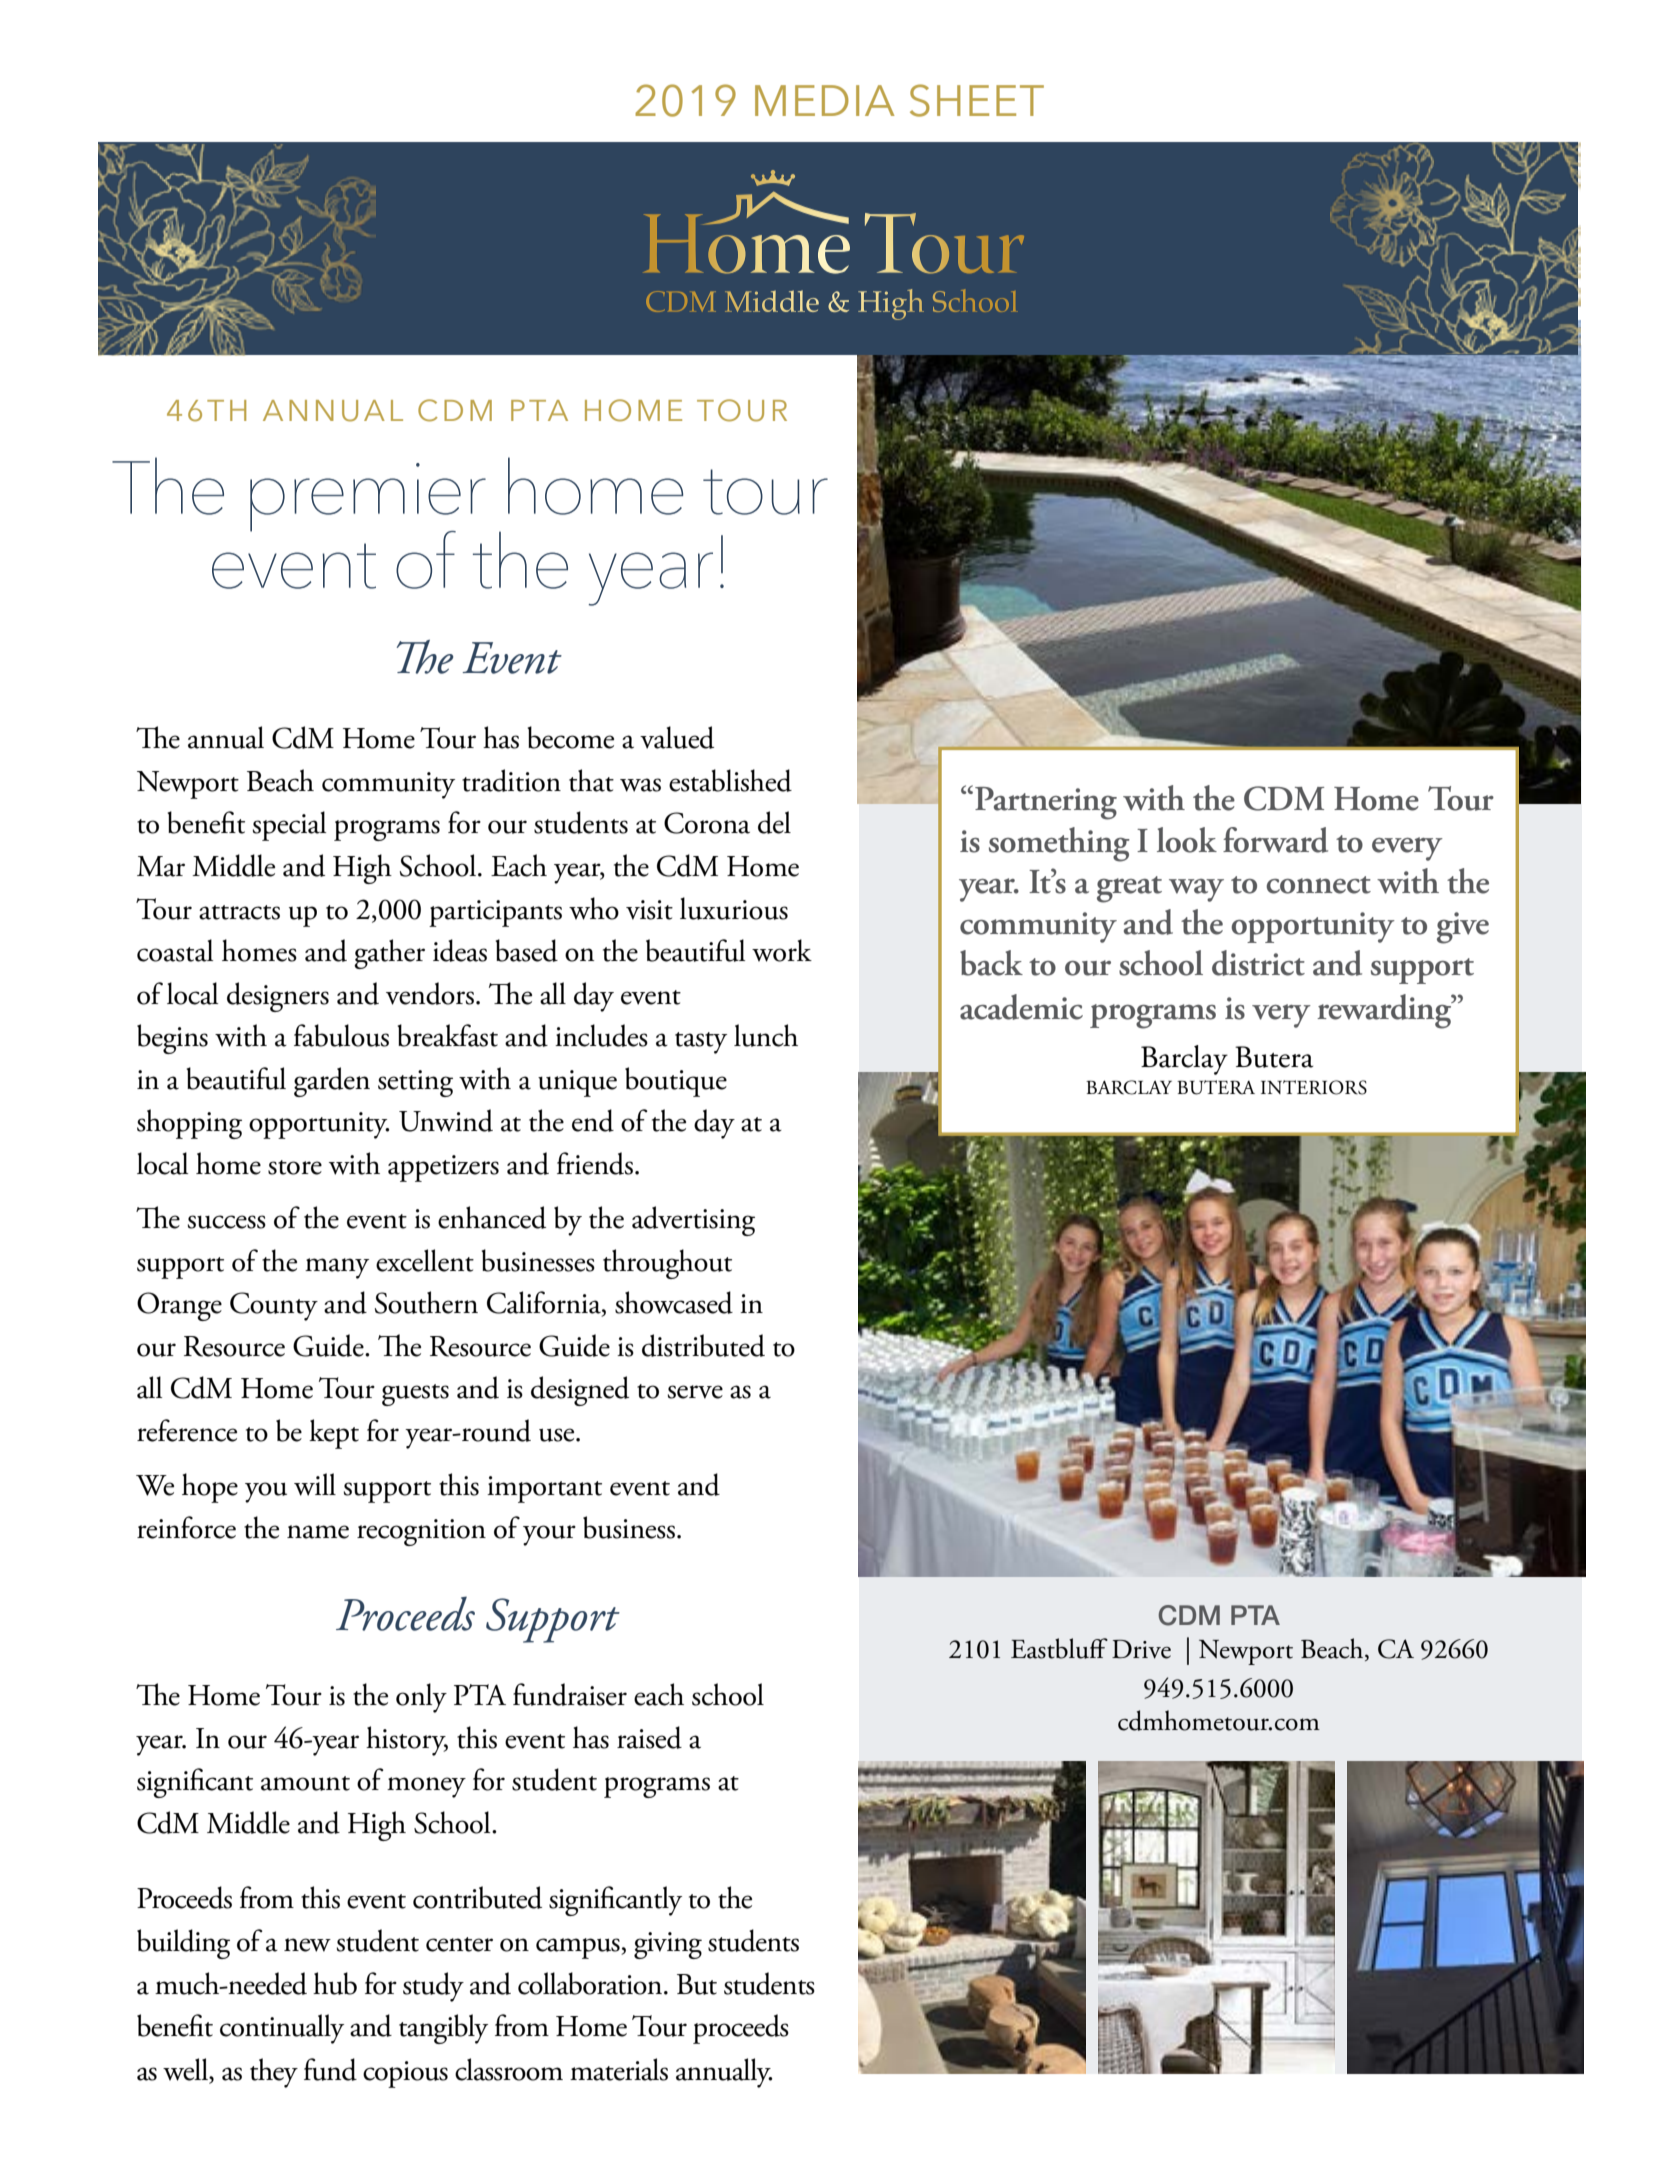 The image size is (1679, 2173). Describe the element at coordinates (1275, 840) in the screenshot. I see `forward` at that location.
